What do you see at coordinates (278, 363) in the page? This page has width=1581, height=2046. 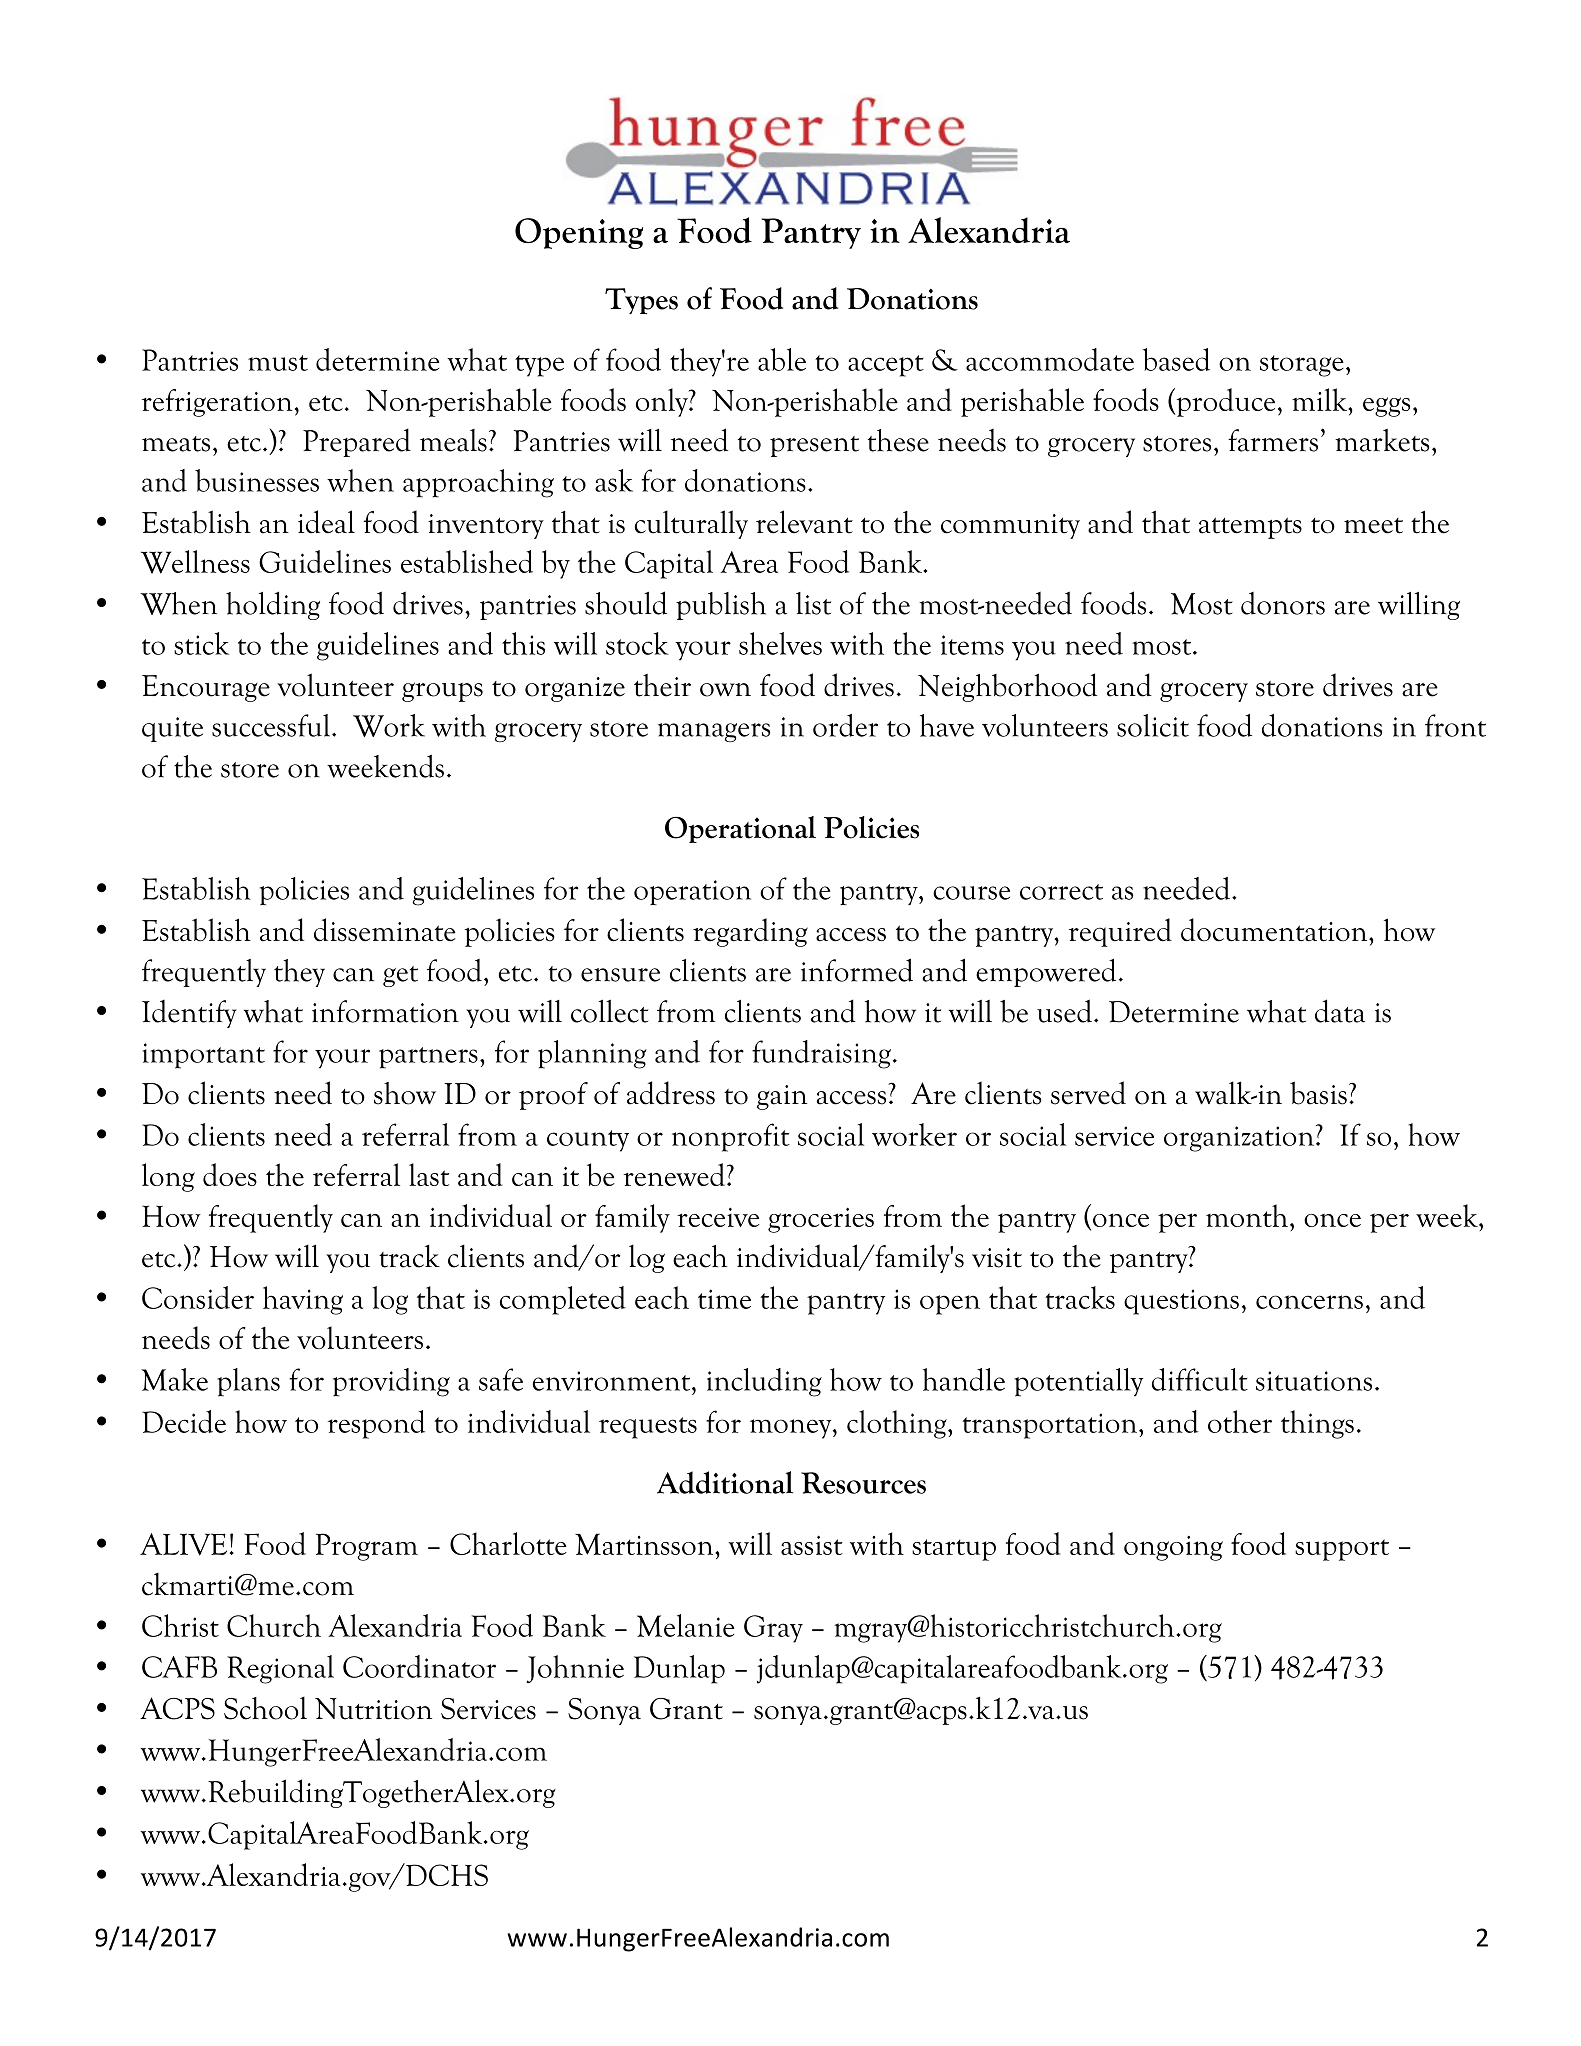 I see `must` at bounding box center [278, 363].
